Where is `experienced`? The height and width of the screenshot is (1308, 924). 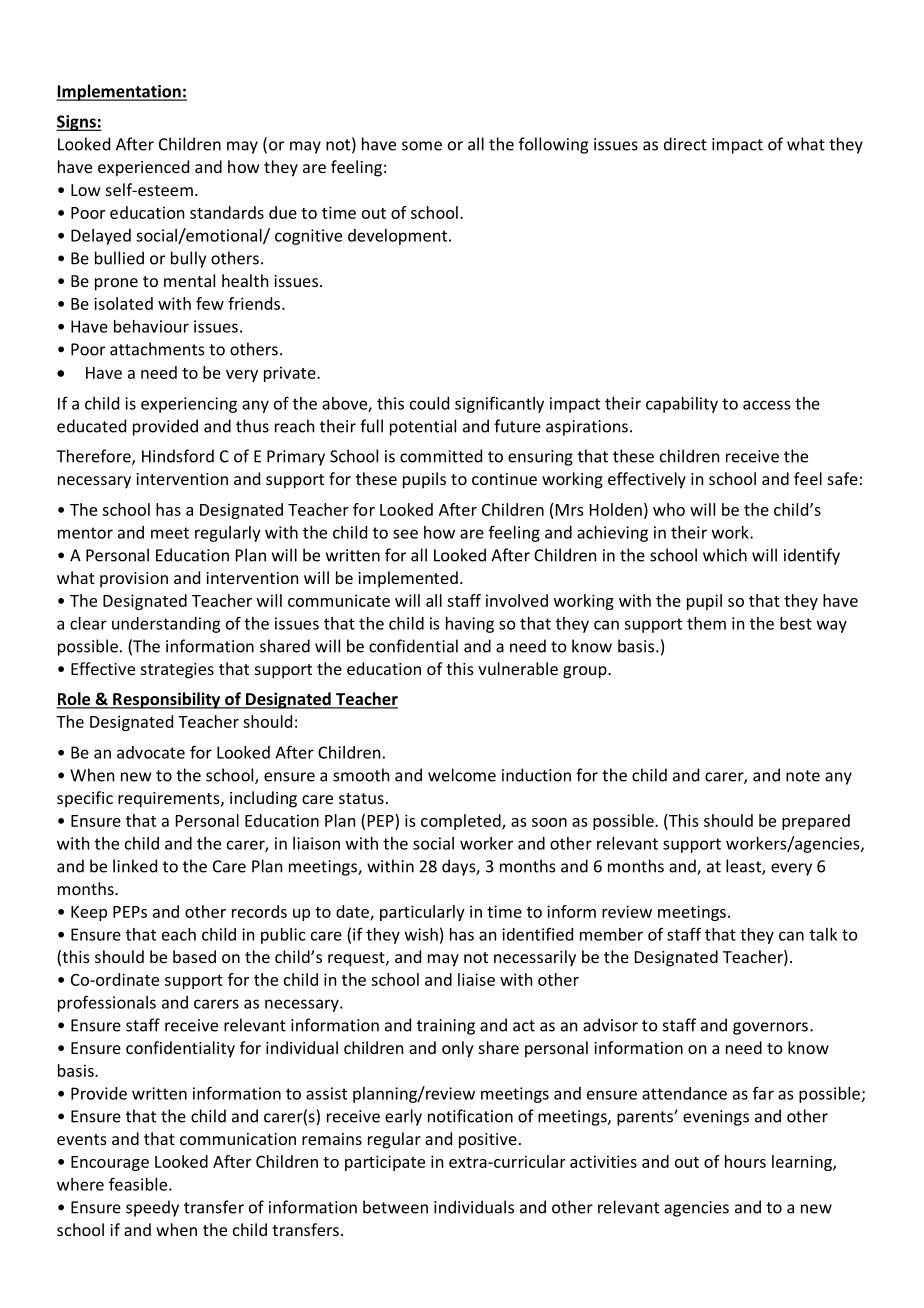 experienced is located at coordinates (143, 168).
